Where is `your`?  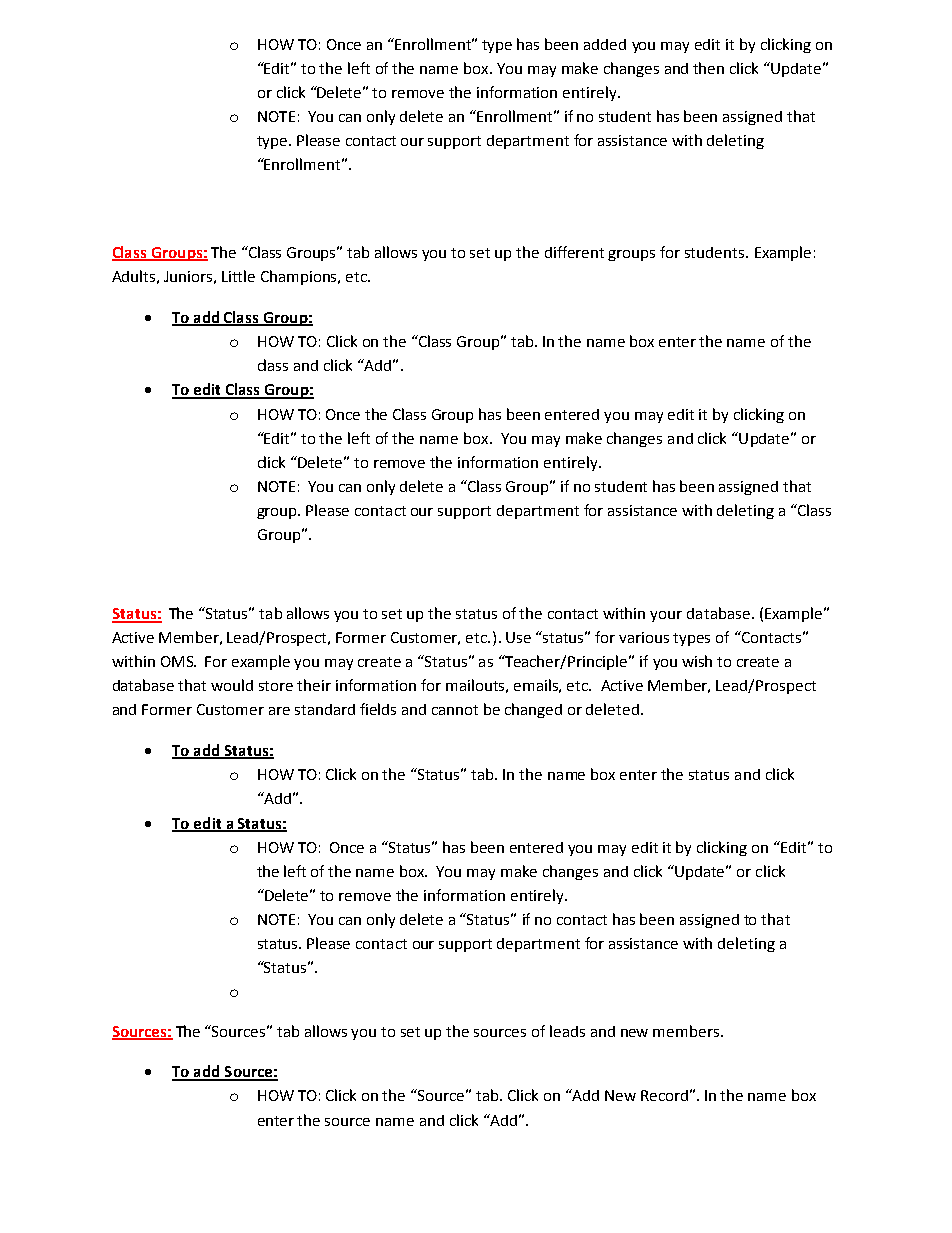
your is located at coordinates (666, 616).
